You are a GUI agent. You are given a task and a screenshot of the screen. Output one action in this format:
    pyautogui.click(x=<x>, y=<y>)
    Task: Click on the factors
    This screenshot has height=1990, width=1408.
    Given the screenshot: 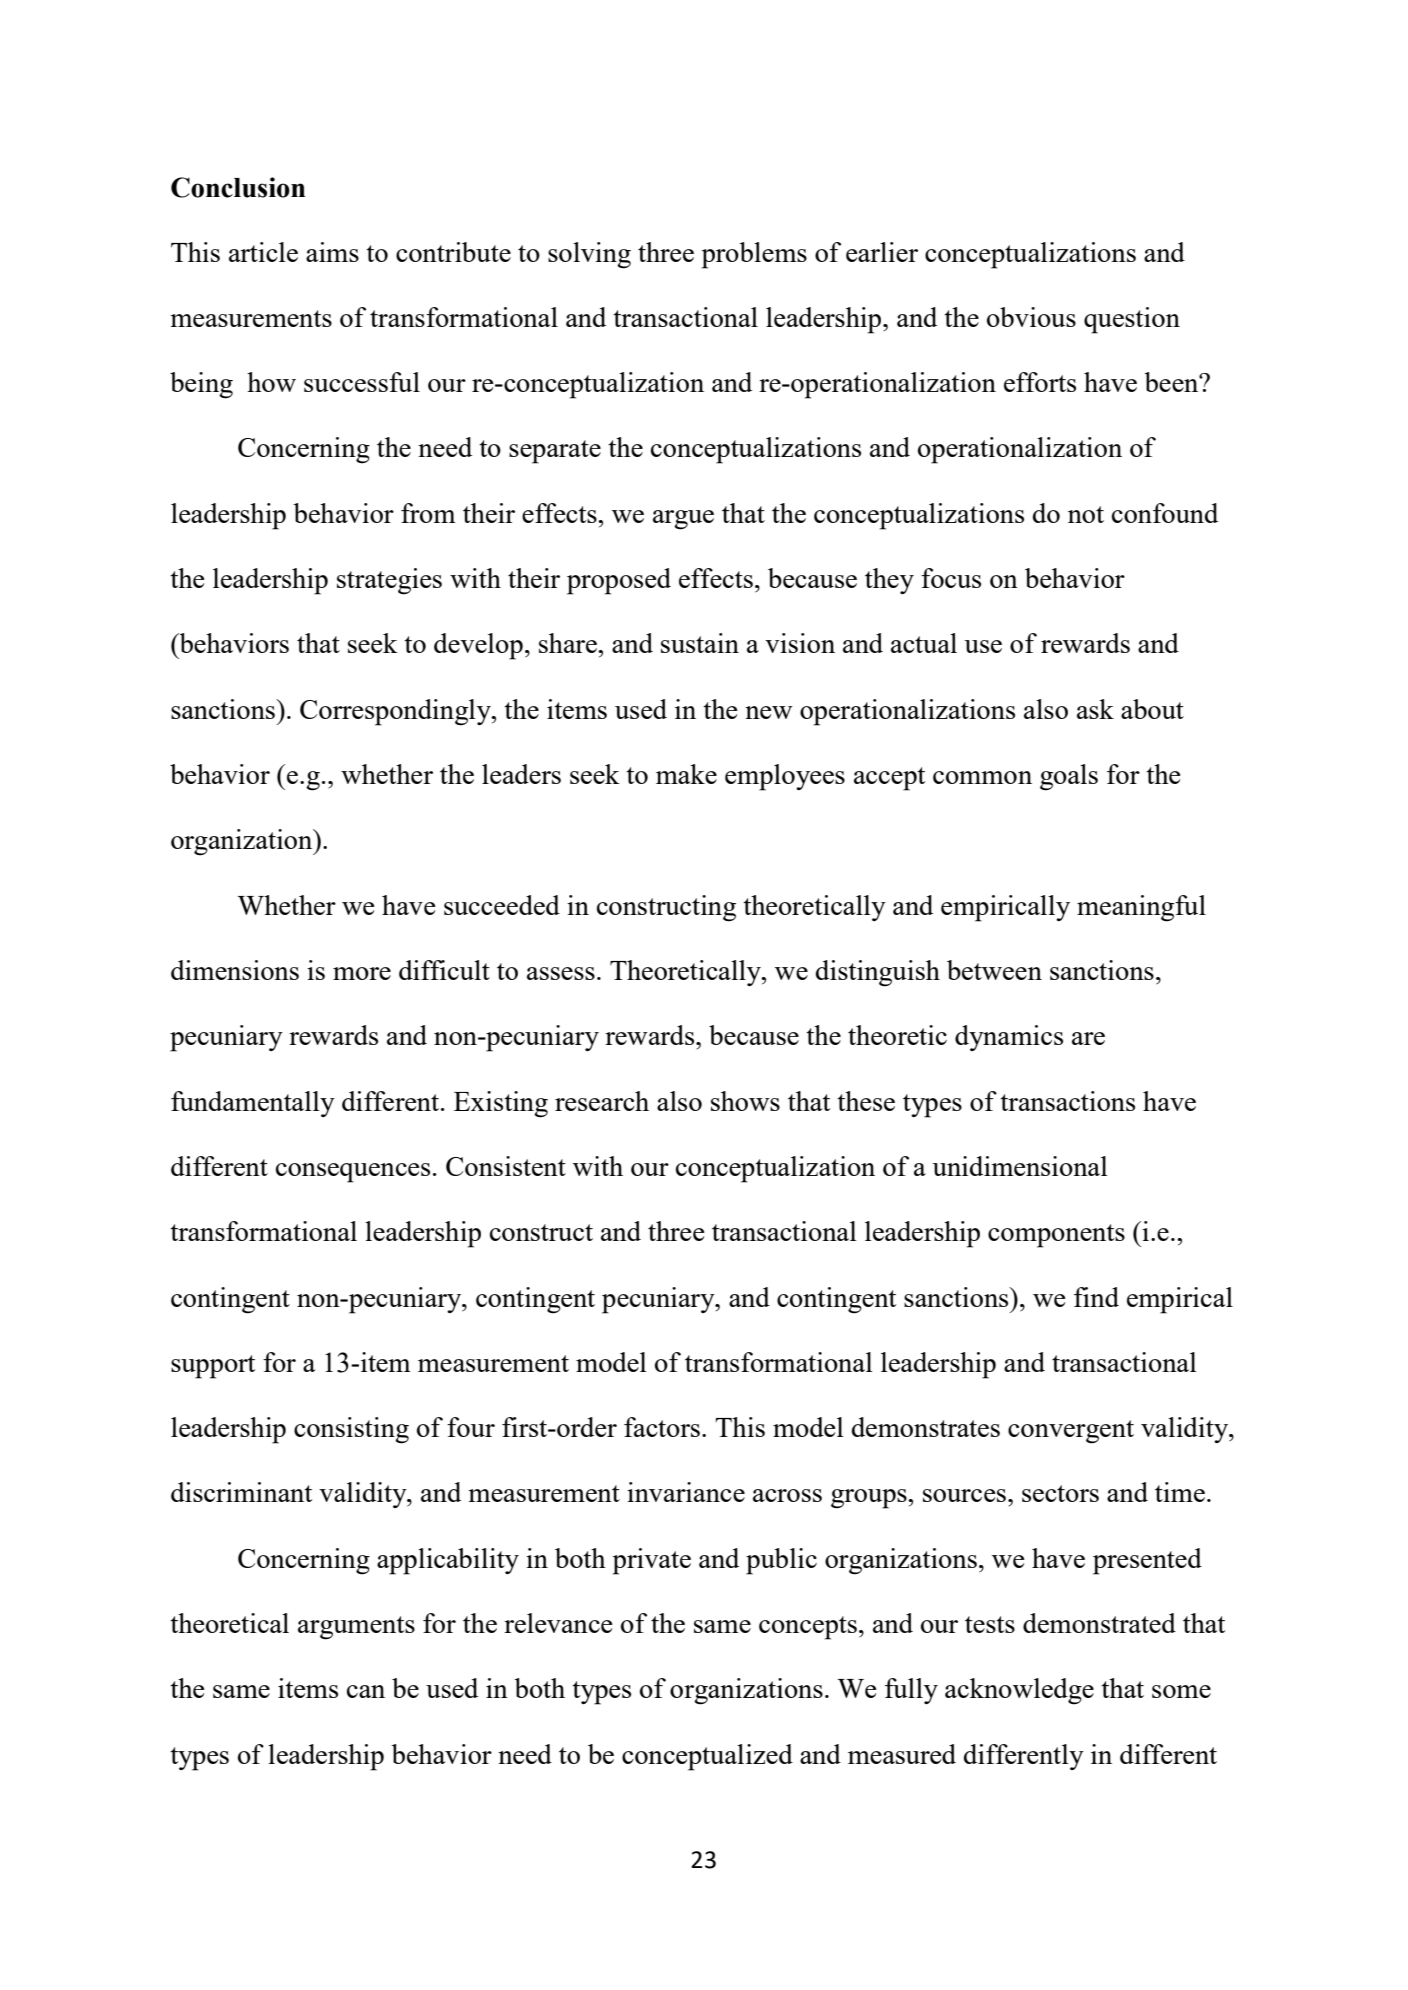 What is the action you would take?
    pyautogui.click(x=662, y=1427)
